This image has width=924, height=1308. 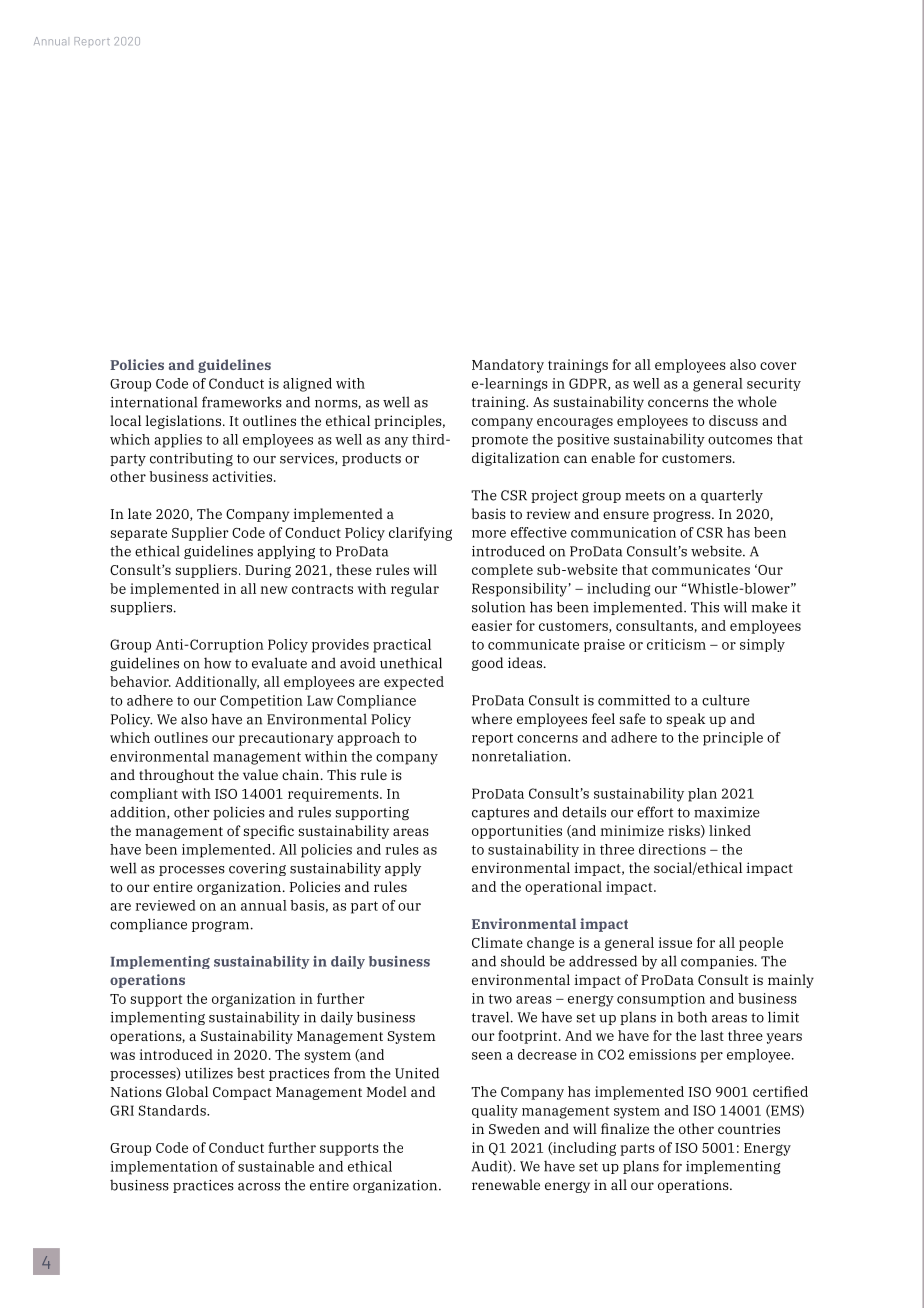 What do you see at coordinates (757, 401) in the image?
I see `whole` at bounding box center [757, 401].
